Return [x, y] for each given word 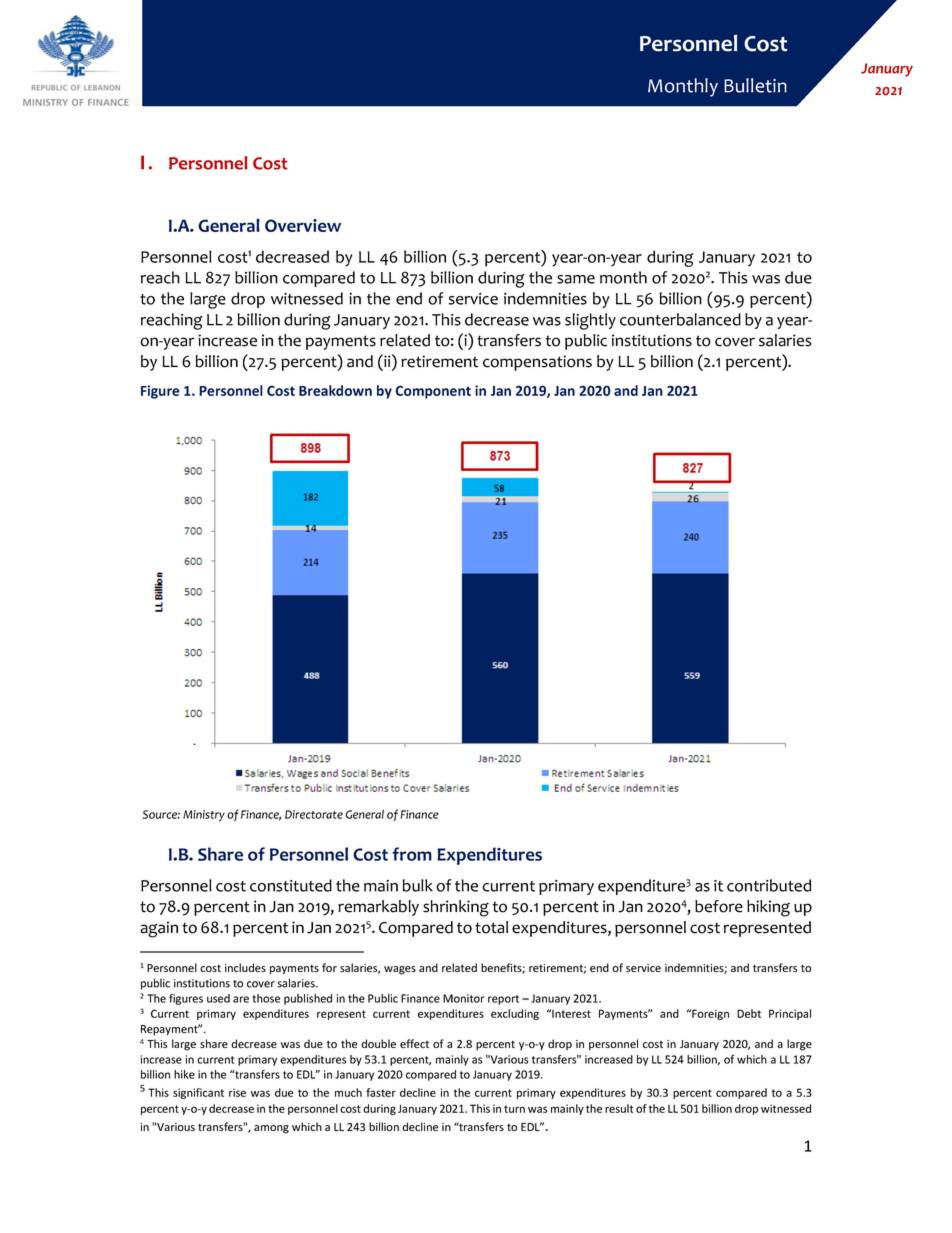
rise [237, 1092]
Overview [303, 225]
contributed [769, 885]
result [619, 1108]
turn [514, 1109]
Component [433, 392]
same [576, 279]
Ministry [204, 816]
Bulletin [755, 85]
